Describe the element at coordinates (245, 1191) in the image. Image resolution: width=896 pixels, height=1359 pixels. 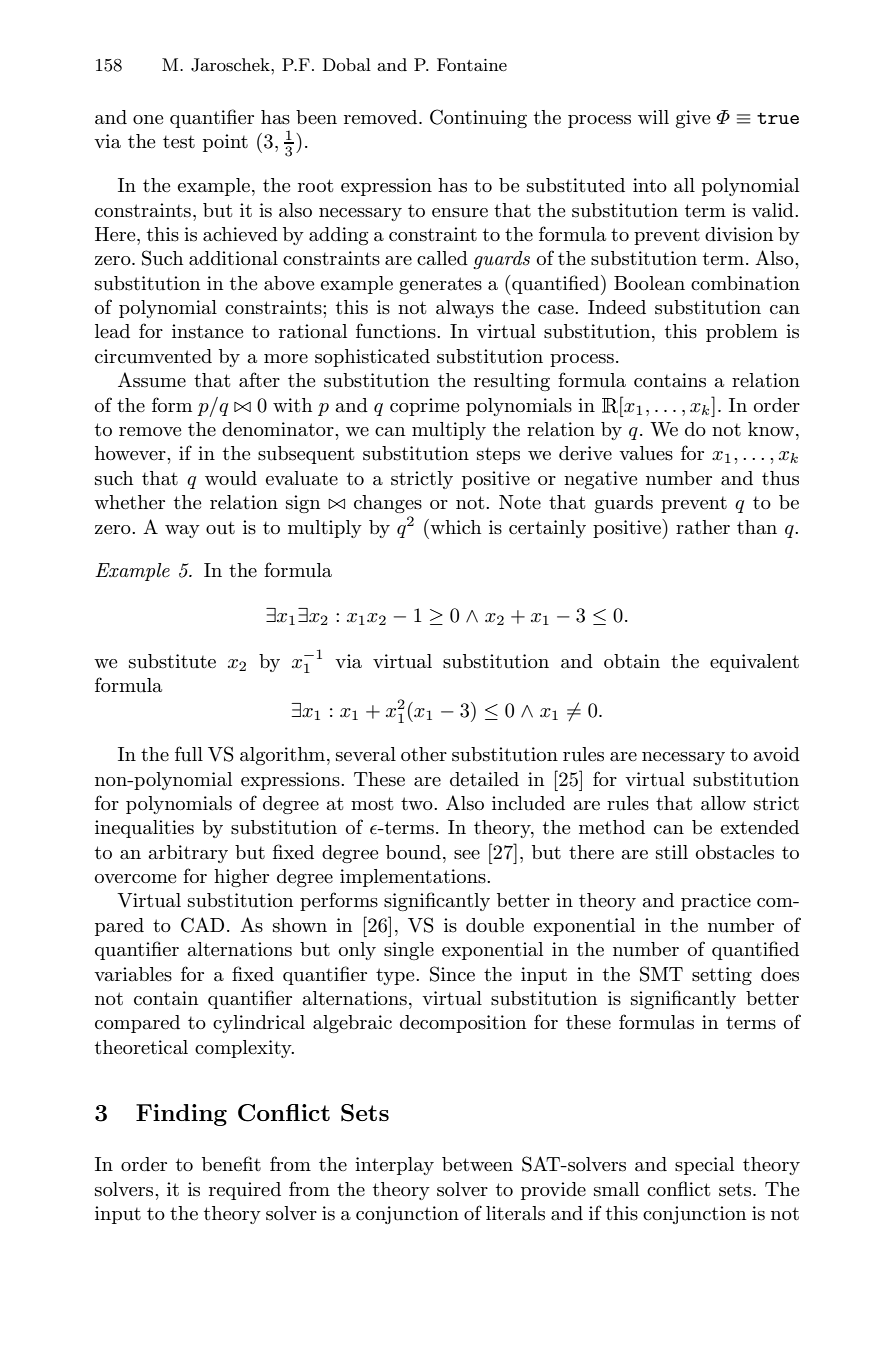
I see `required` at that location.
